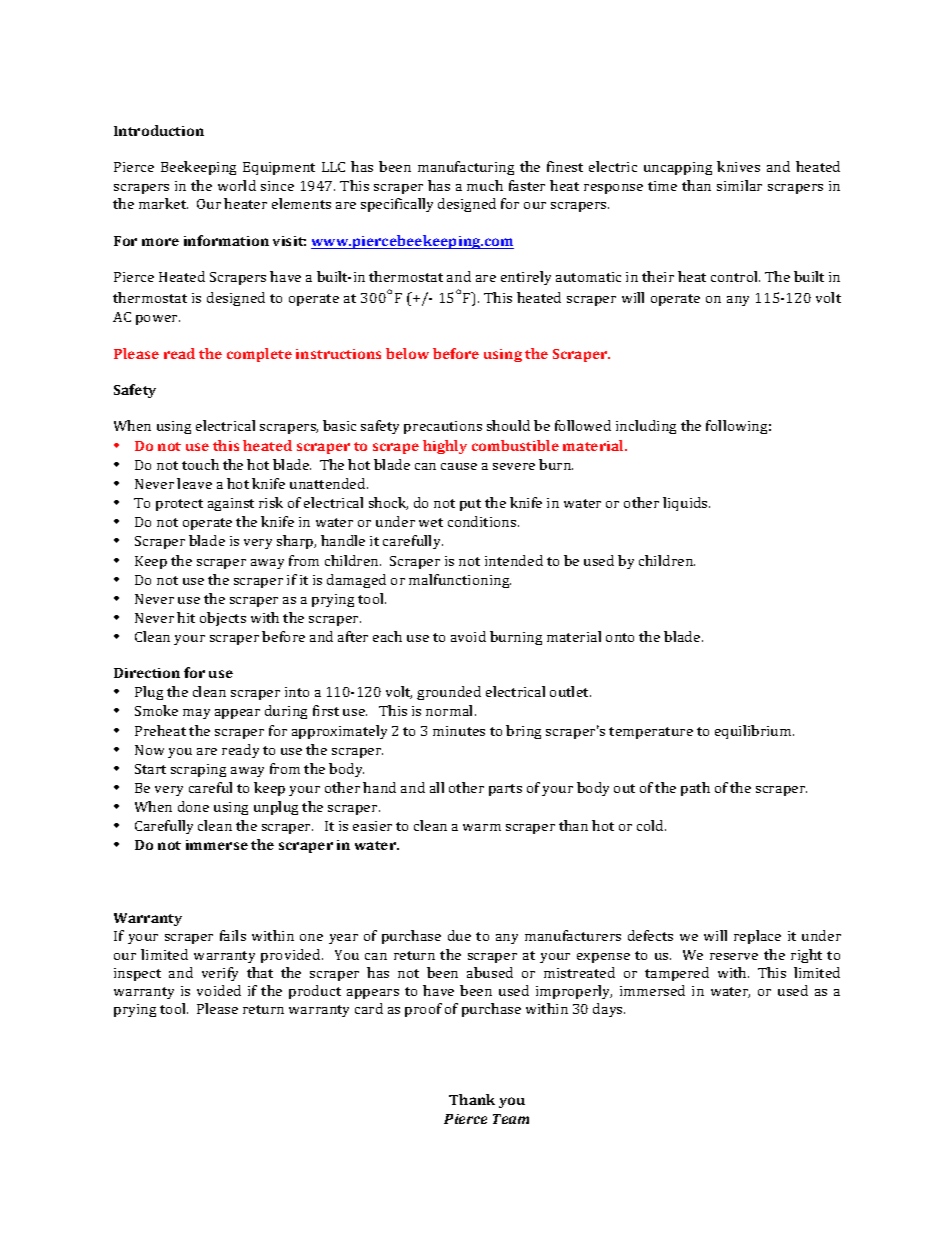 This screenshot has height=1233, width=952. I want to click on voided, so click(219, 990).
